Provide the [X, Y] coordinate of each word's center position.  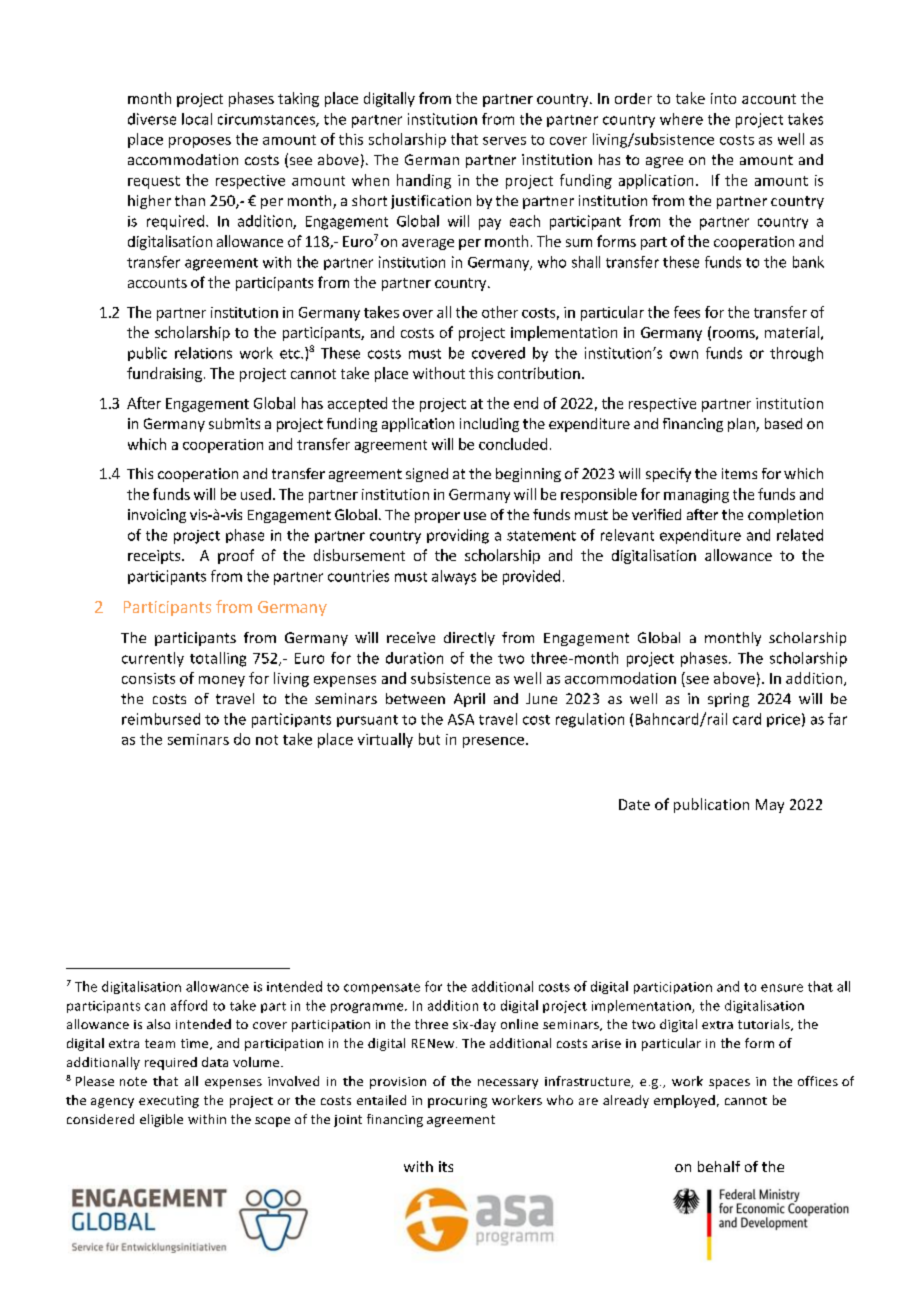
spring [728, 700]
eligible [161, 1120]
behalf [719, 1166]
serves [504, 141]
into [723, 98]
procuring [457, 1102]
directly [469, 639]
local [197, 119]
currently [153, 659]
